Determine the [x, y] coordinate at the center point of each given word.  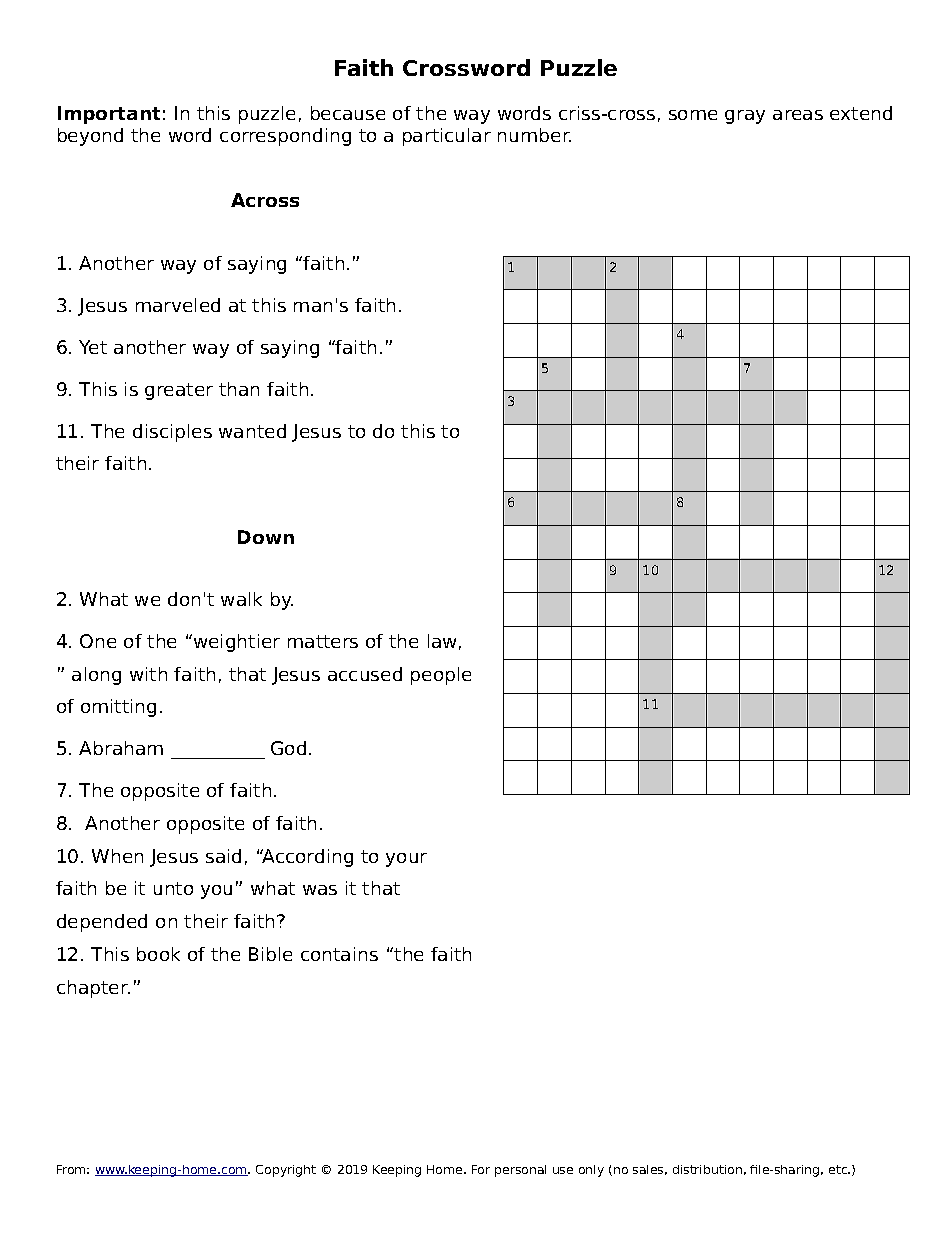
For [481, 1169]
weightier [235, 643]
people [441, 676]
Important [109, 115]
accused [365, 674]
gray [745, 117]
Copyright [286, 1171]
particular [447, 137]
